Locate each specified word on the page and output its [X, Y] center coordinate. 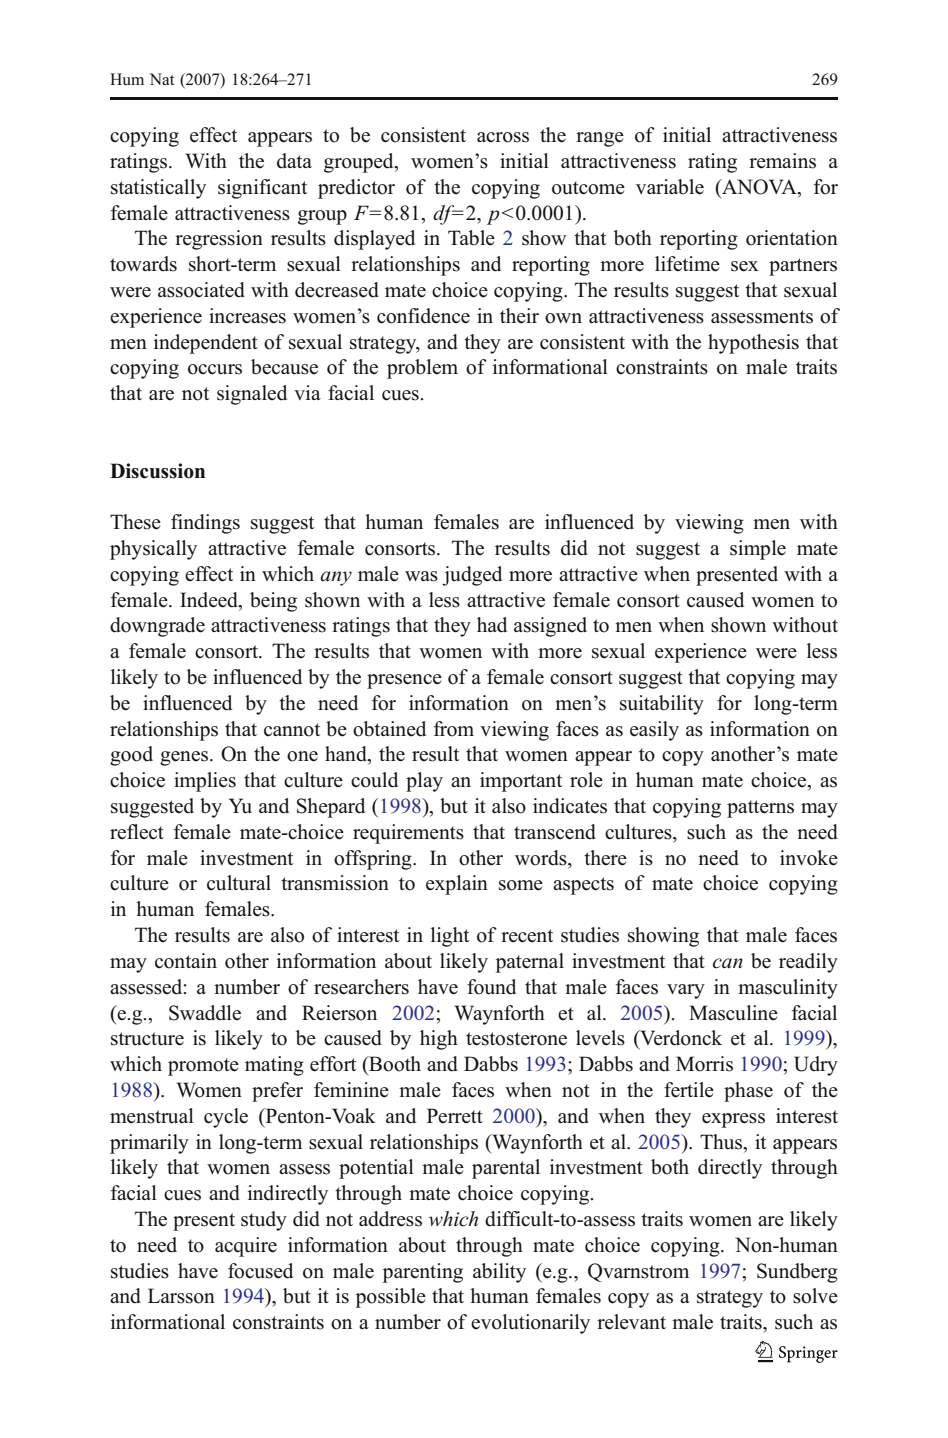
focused [260, 1271]
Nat [161, 79]
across [503, 137]
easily [654, 731]
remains [782, 161]
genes [184, 758]
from [454, 729]
